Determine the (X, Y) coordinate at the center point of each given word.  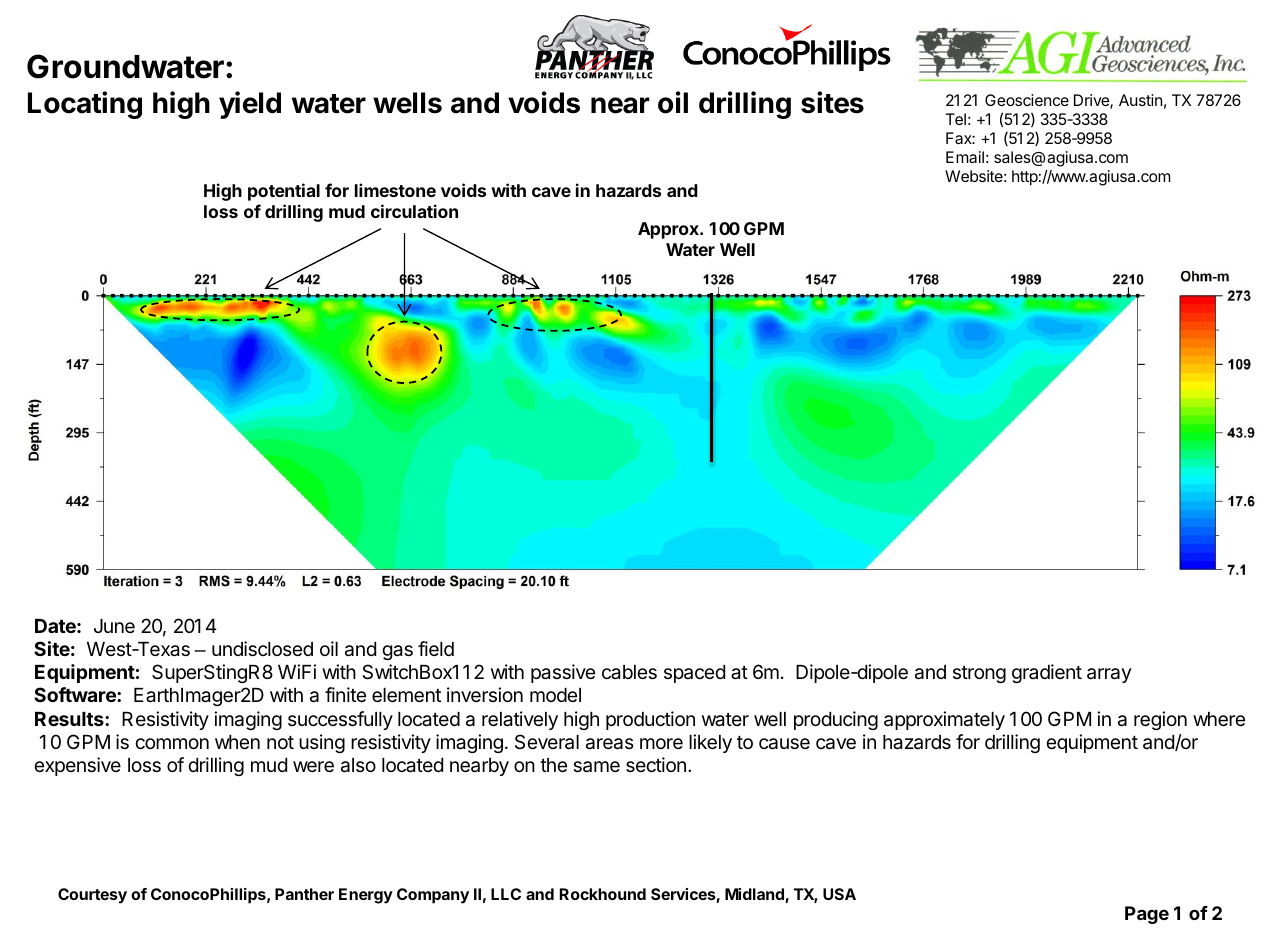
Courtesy (92, 896)
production (650, 720)
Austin (1140, 100)
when (237, 742)
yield (250, 105)
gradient (1047, 673)
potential (284, 192)
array (1109, 675)
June (114, 626)
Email (965, 157)
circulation (414, 211)
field (436, 648)
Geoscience (1027, 100)
